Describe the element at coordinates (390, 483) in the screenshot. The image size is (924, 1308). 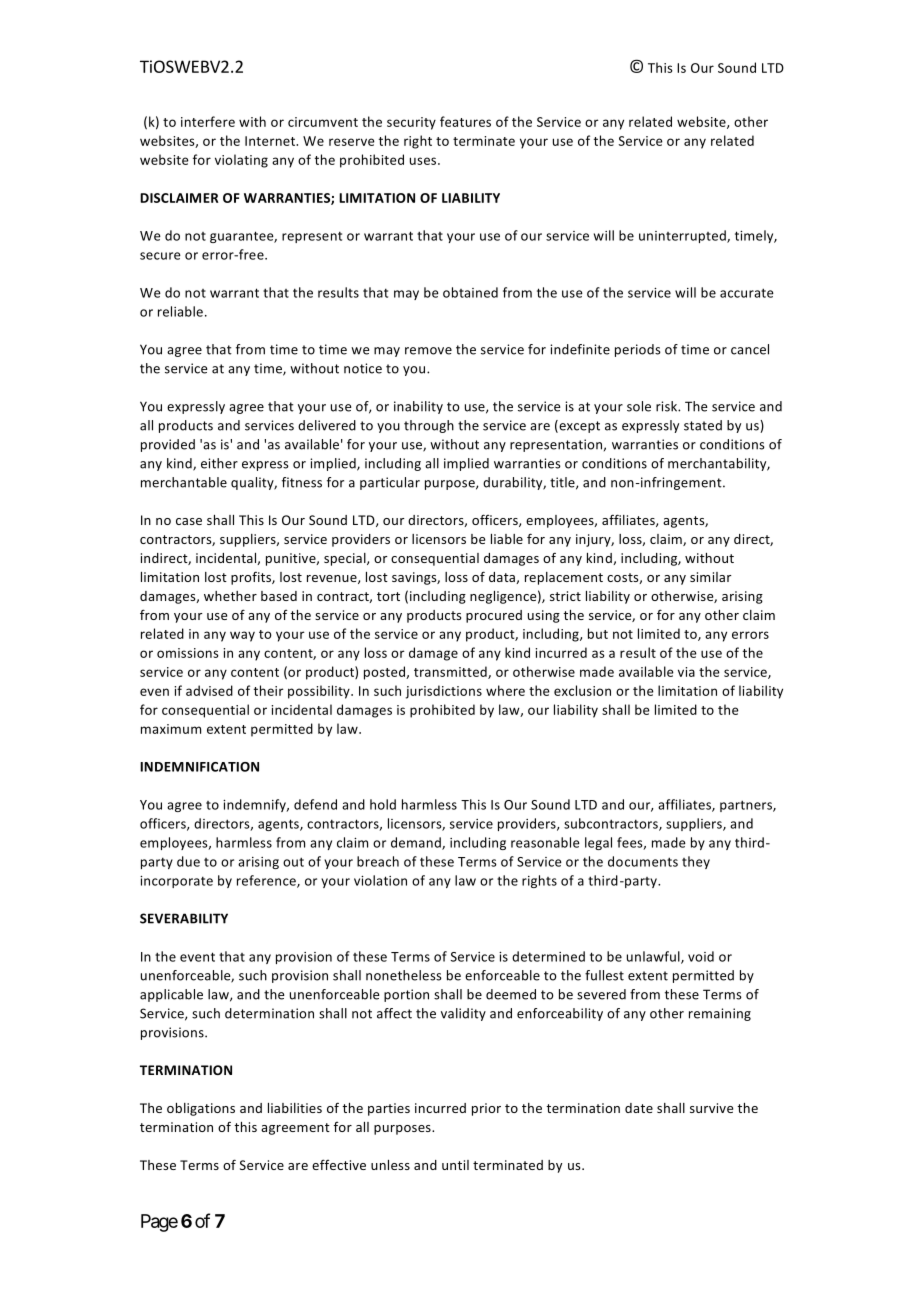
I see `particular` at that location.
